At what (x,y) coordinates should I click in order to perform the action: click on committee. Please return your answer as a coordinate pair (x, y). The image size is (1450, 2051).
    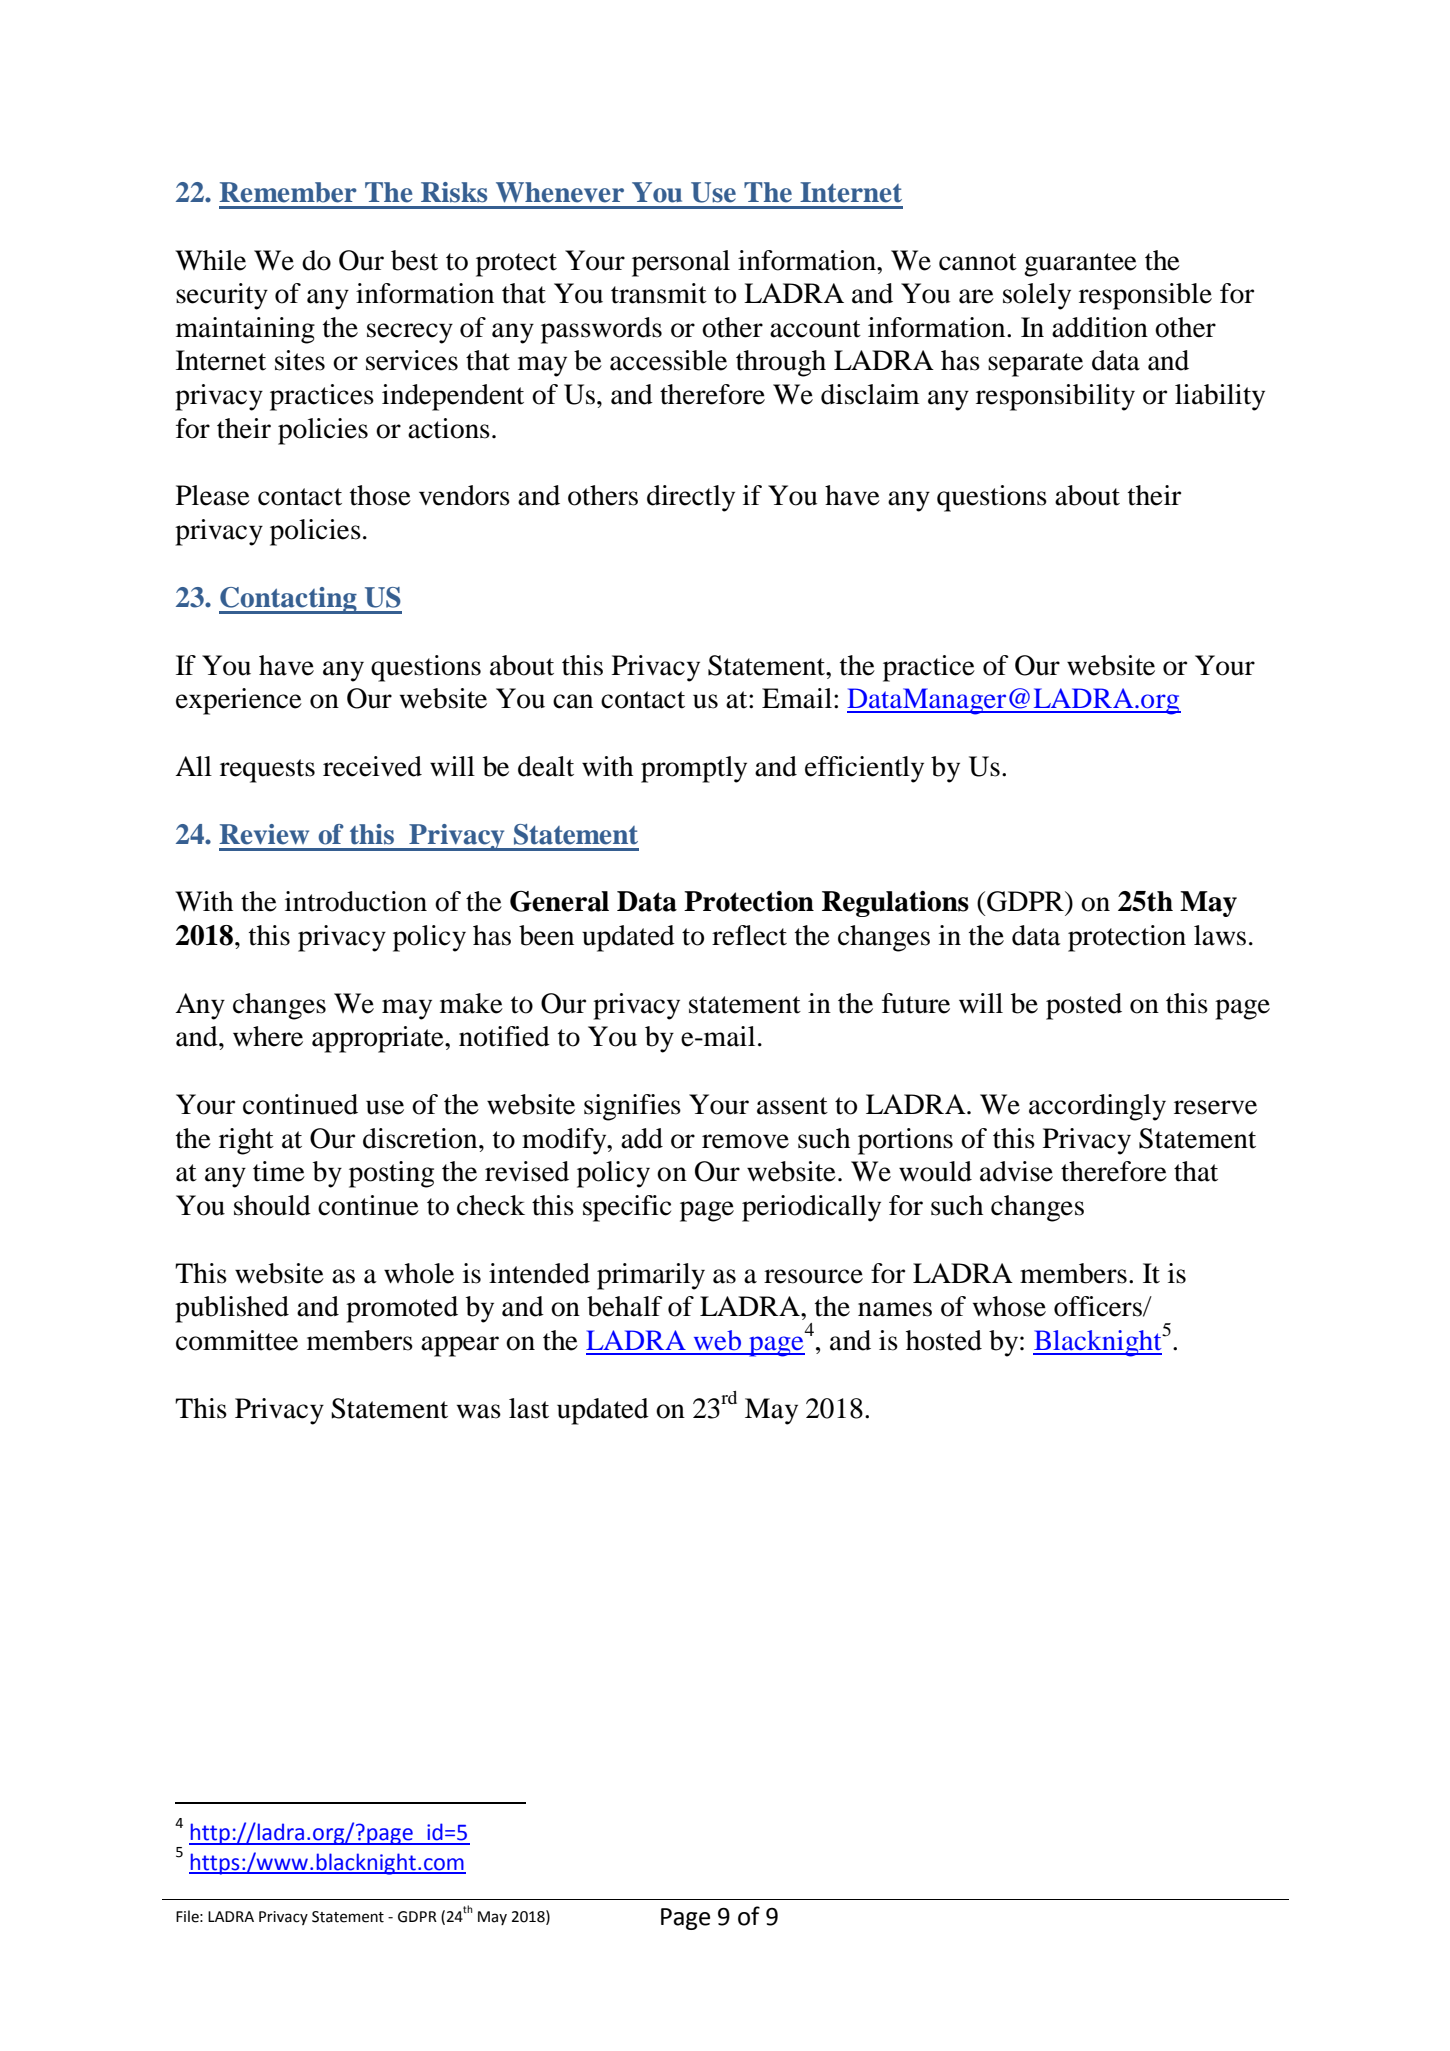
    Looking at the image, I should click on (237, 1340).
